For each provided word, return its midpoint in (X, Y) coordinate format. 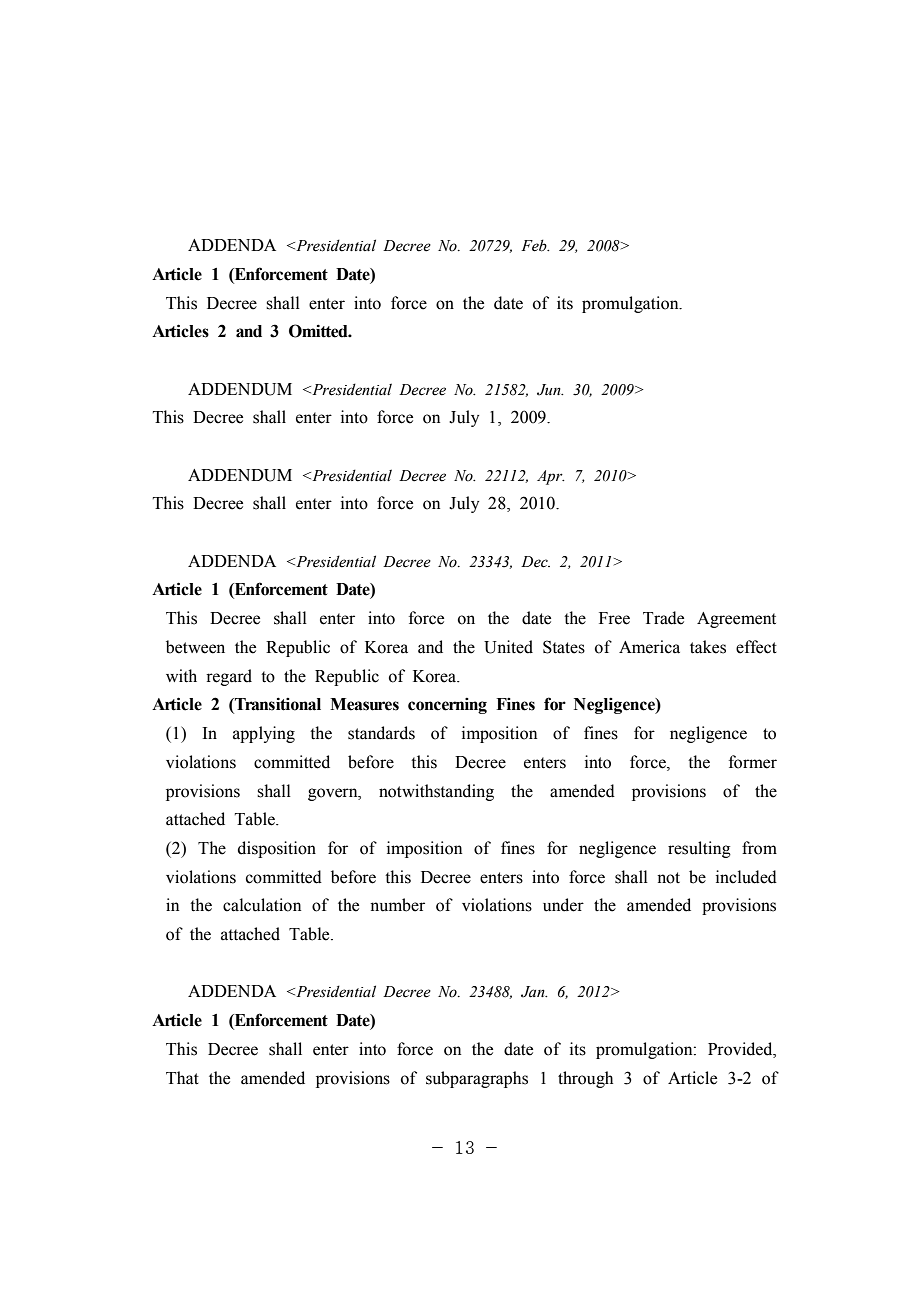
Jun (550, 390)
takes (708, 647)
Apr (551, 477)
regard (229, 677)
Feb (535, 245)
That (182, 1078)
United (508, 647)
